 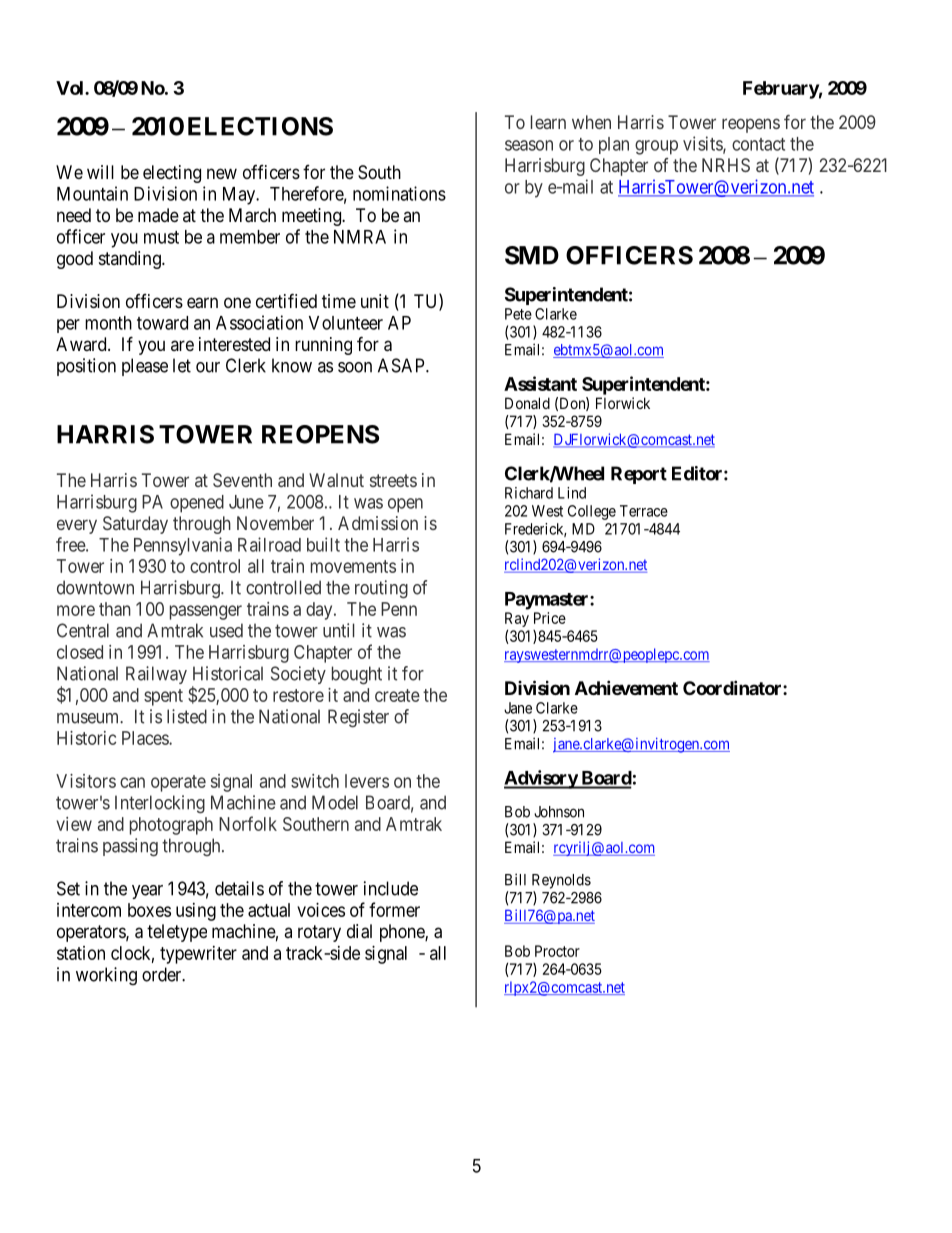 What do you see at coordinates (359, 931) in the screenshot?
I see `dial` at bounding box center [359, 931].
